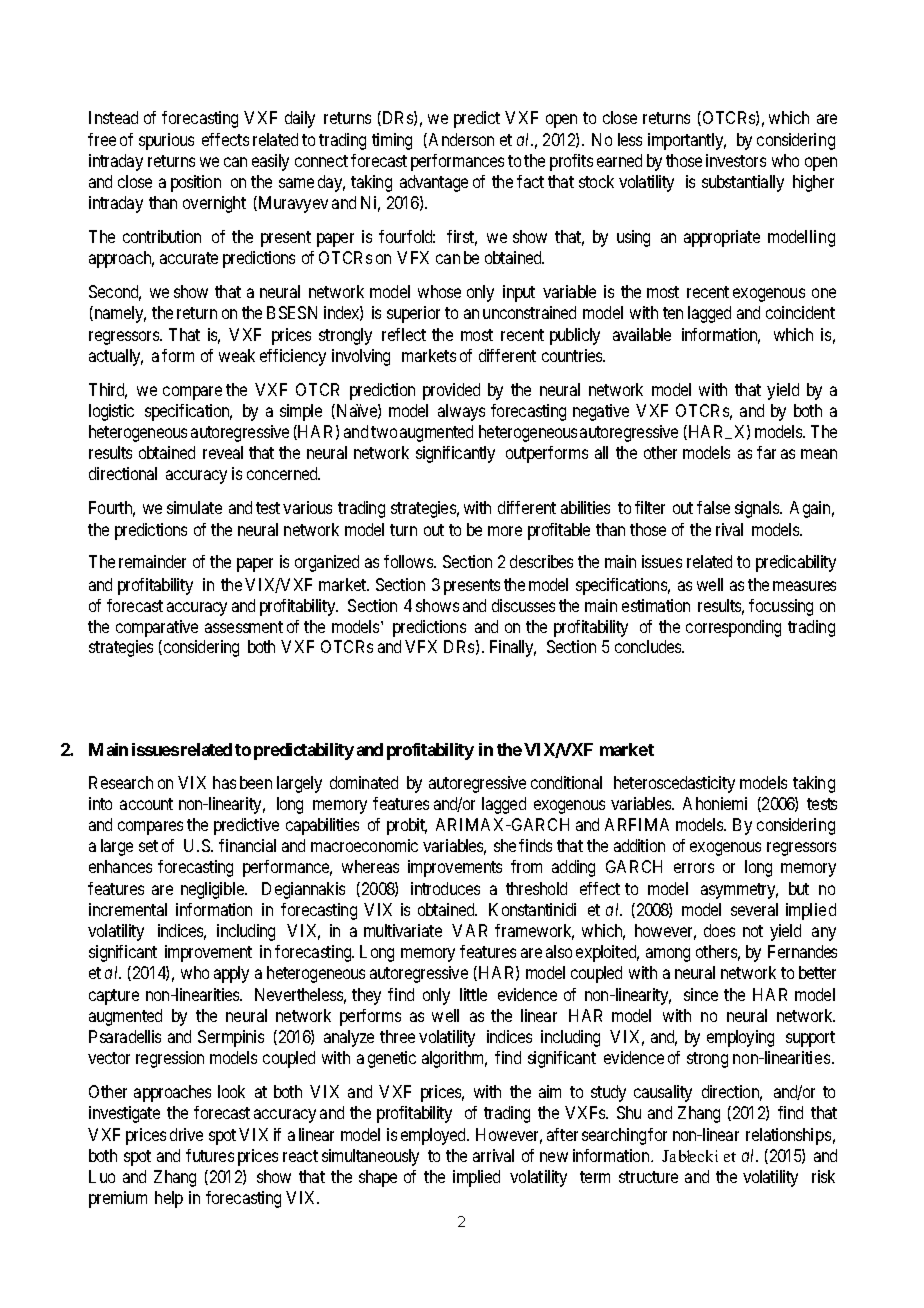 The width and height of the screenshot is (924, 1308). I want to click on investors, so click(736, 160).
